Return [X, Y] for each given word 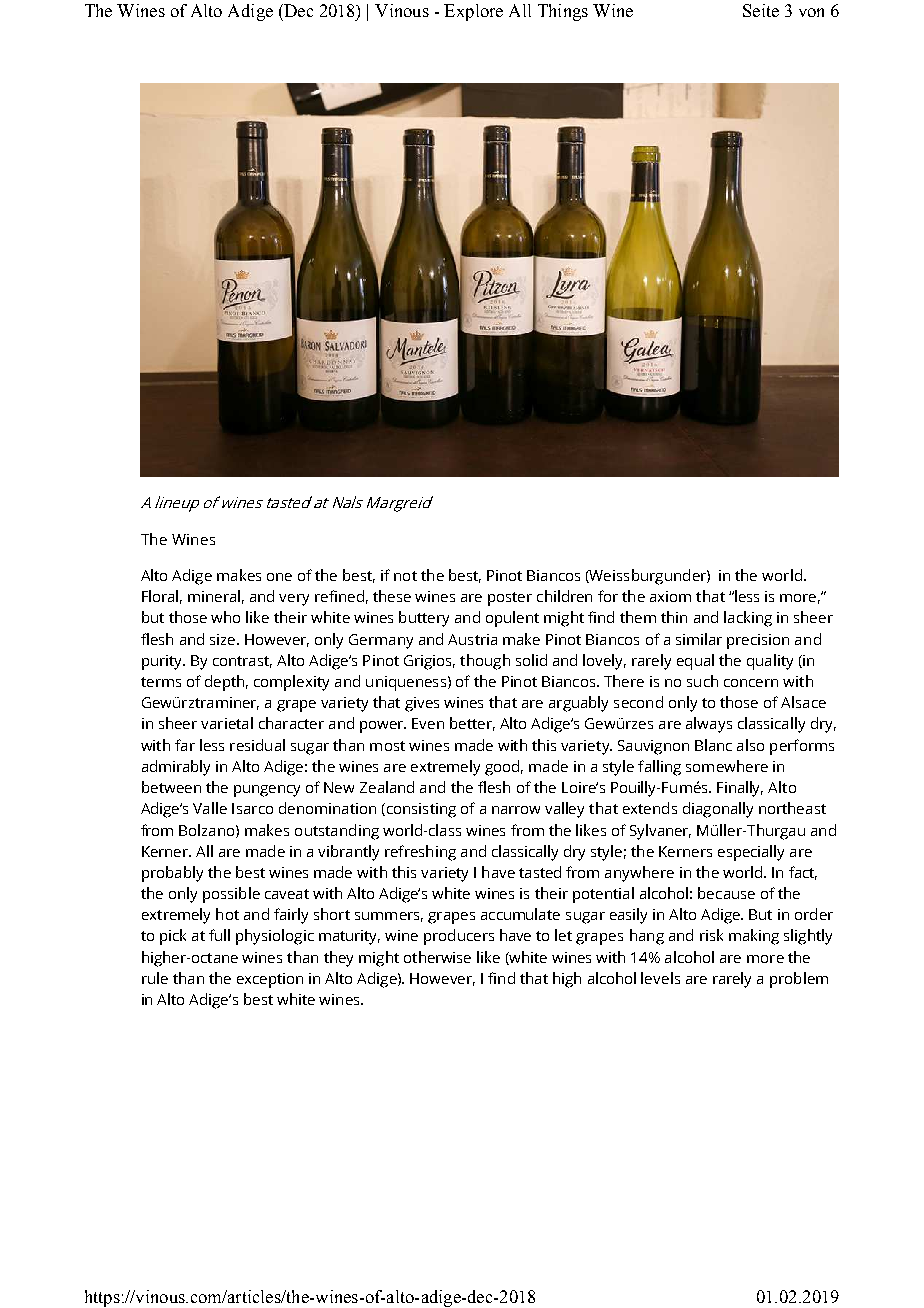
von [811, 12]
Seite [761, 10]
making [754, 937]
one [279, 577]
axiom [670, 596]
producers [459, 937]
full [219, 935]
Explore [473, 12]
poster [510, 599]
